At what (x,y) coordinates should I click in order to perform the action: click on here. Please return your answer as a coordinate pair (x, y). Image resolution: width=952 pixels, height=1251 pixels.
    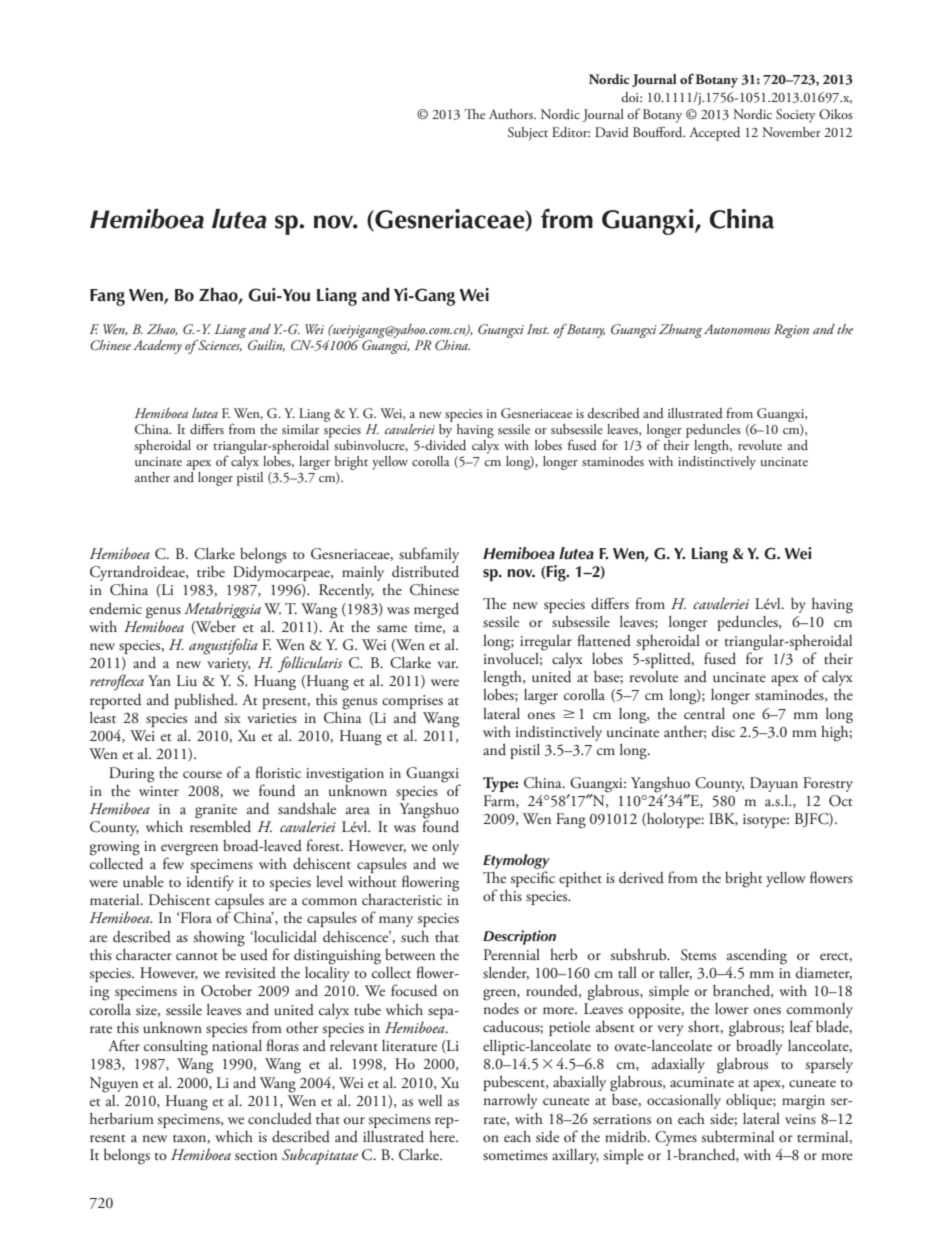
    Looking at the image, I should click on (443, 1136).
